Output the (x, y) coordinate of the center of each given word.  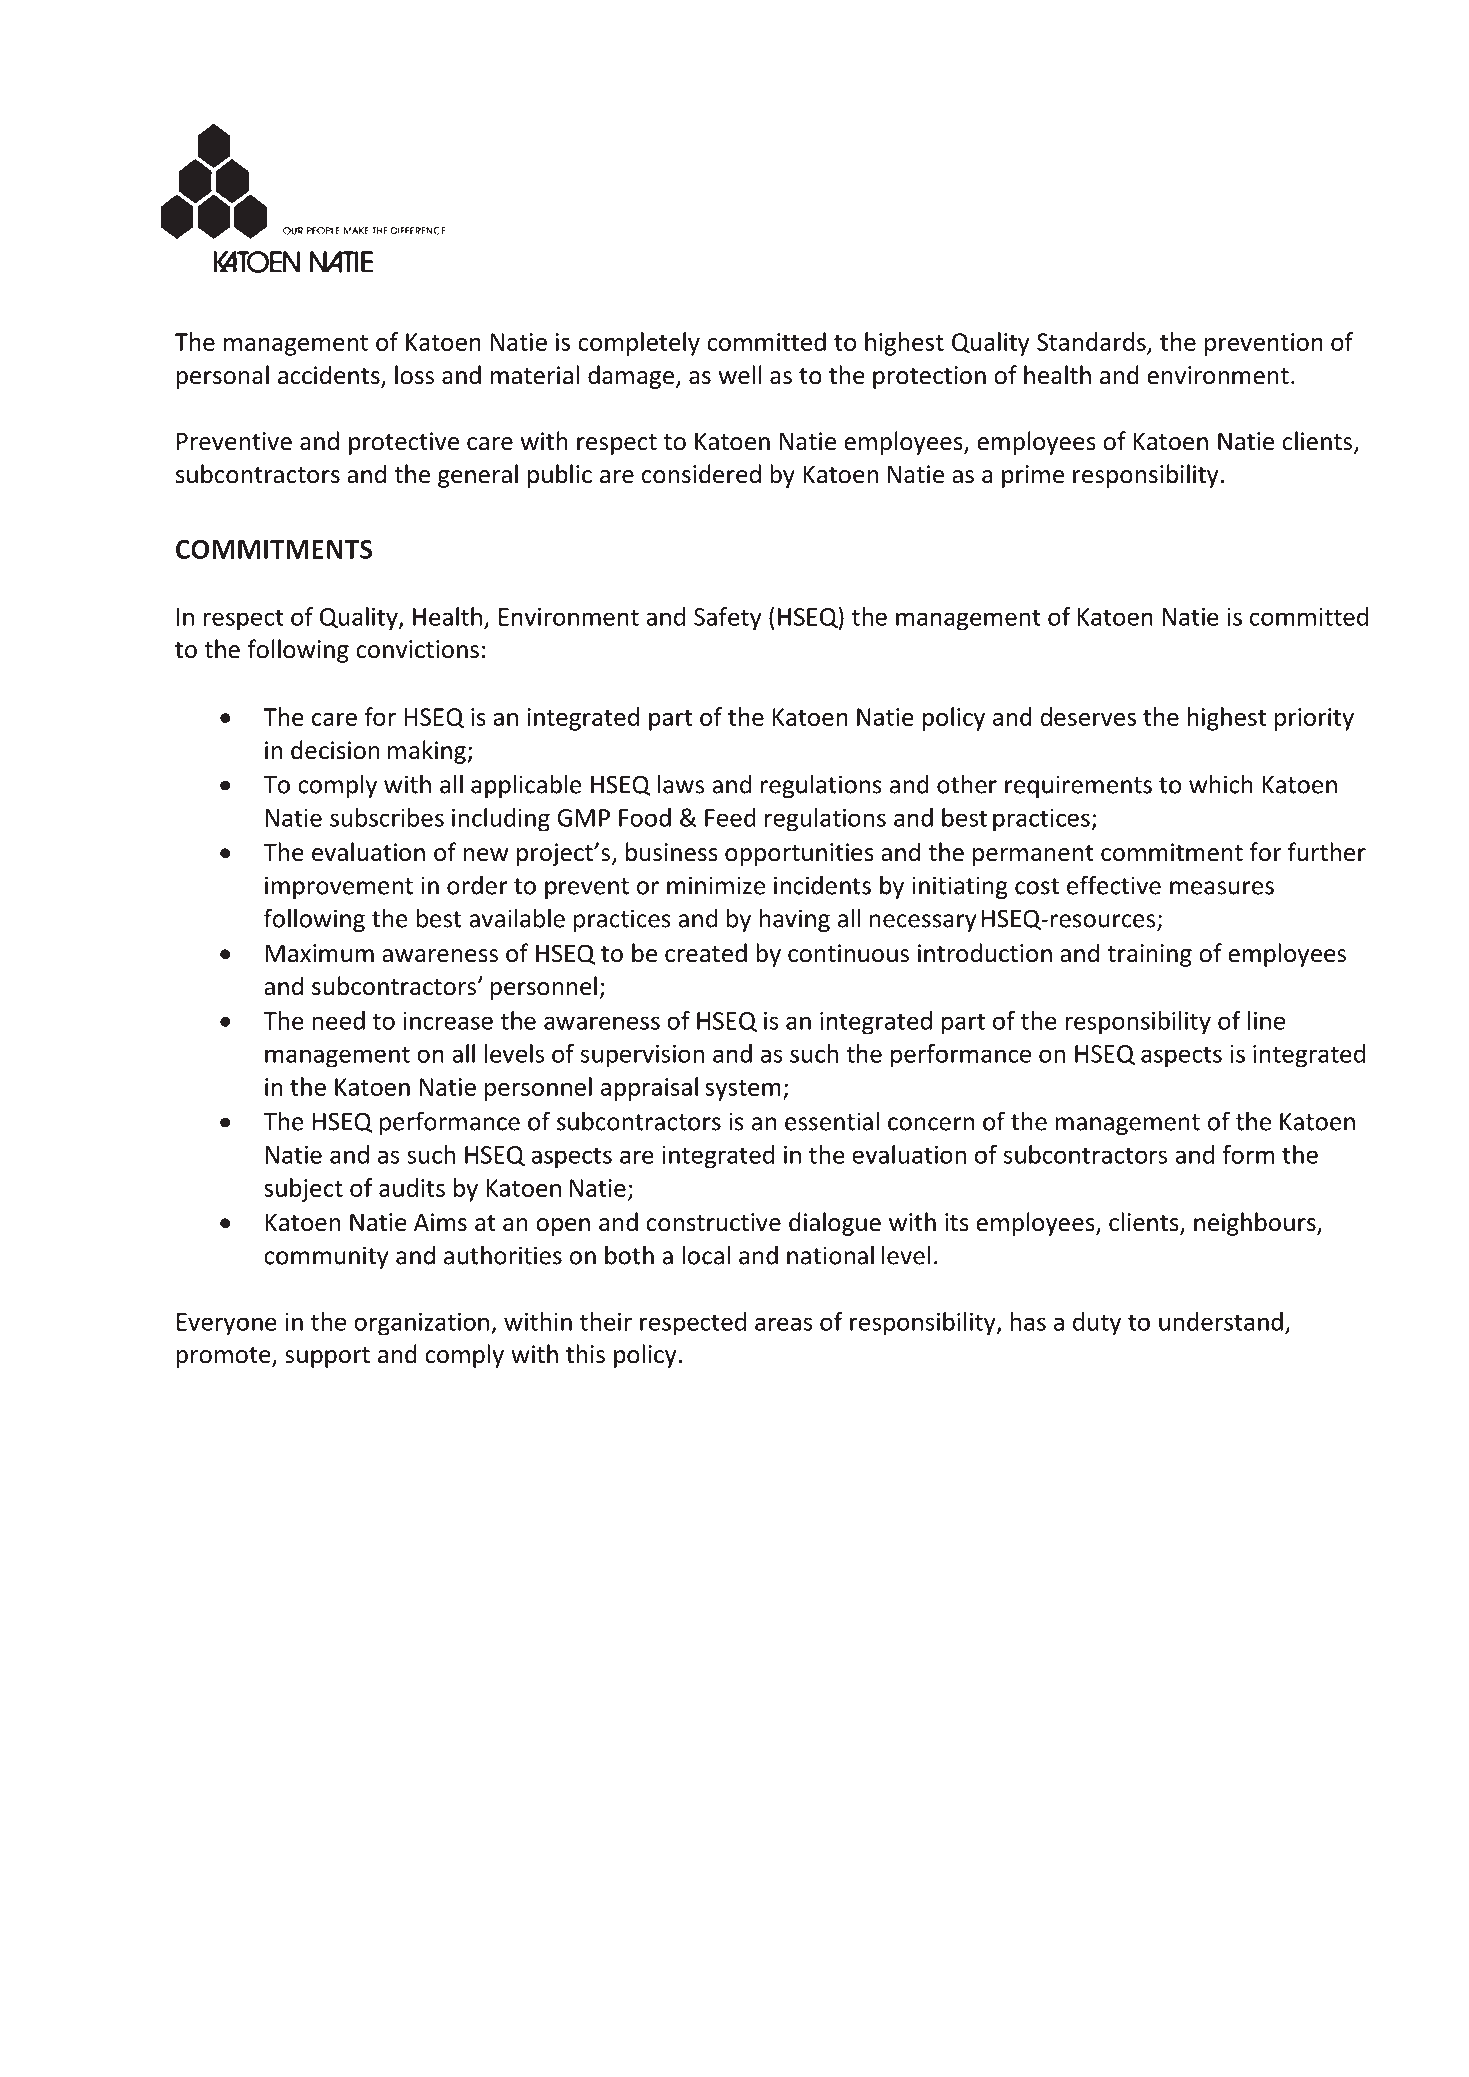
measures (1222, 888)
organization (421, 1324)
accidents (330, 376)
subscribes (387, 817)
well (740, 375)
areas (784, 1324)
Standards (1091, 341)
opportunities (799, 854)
